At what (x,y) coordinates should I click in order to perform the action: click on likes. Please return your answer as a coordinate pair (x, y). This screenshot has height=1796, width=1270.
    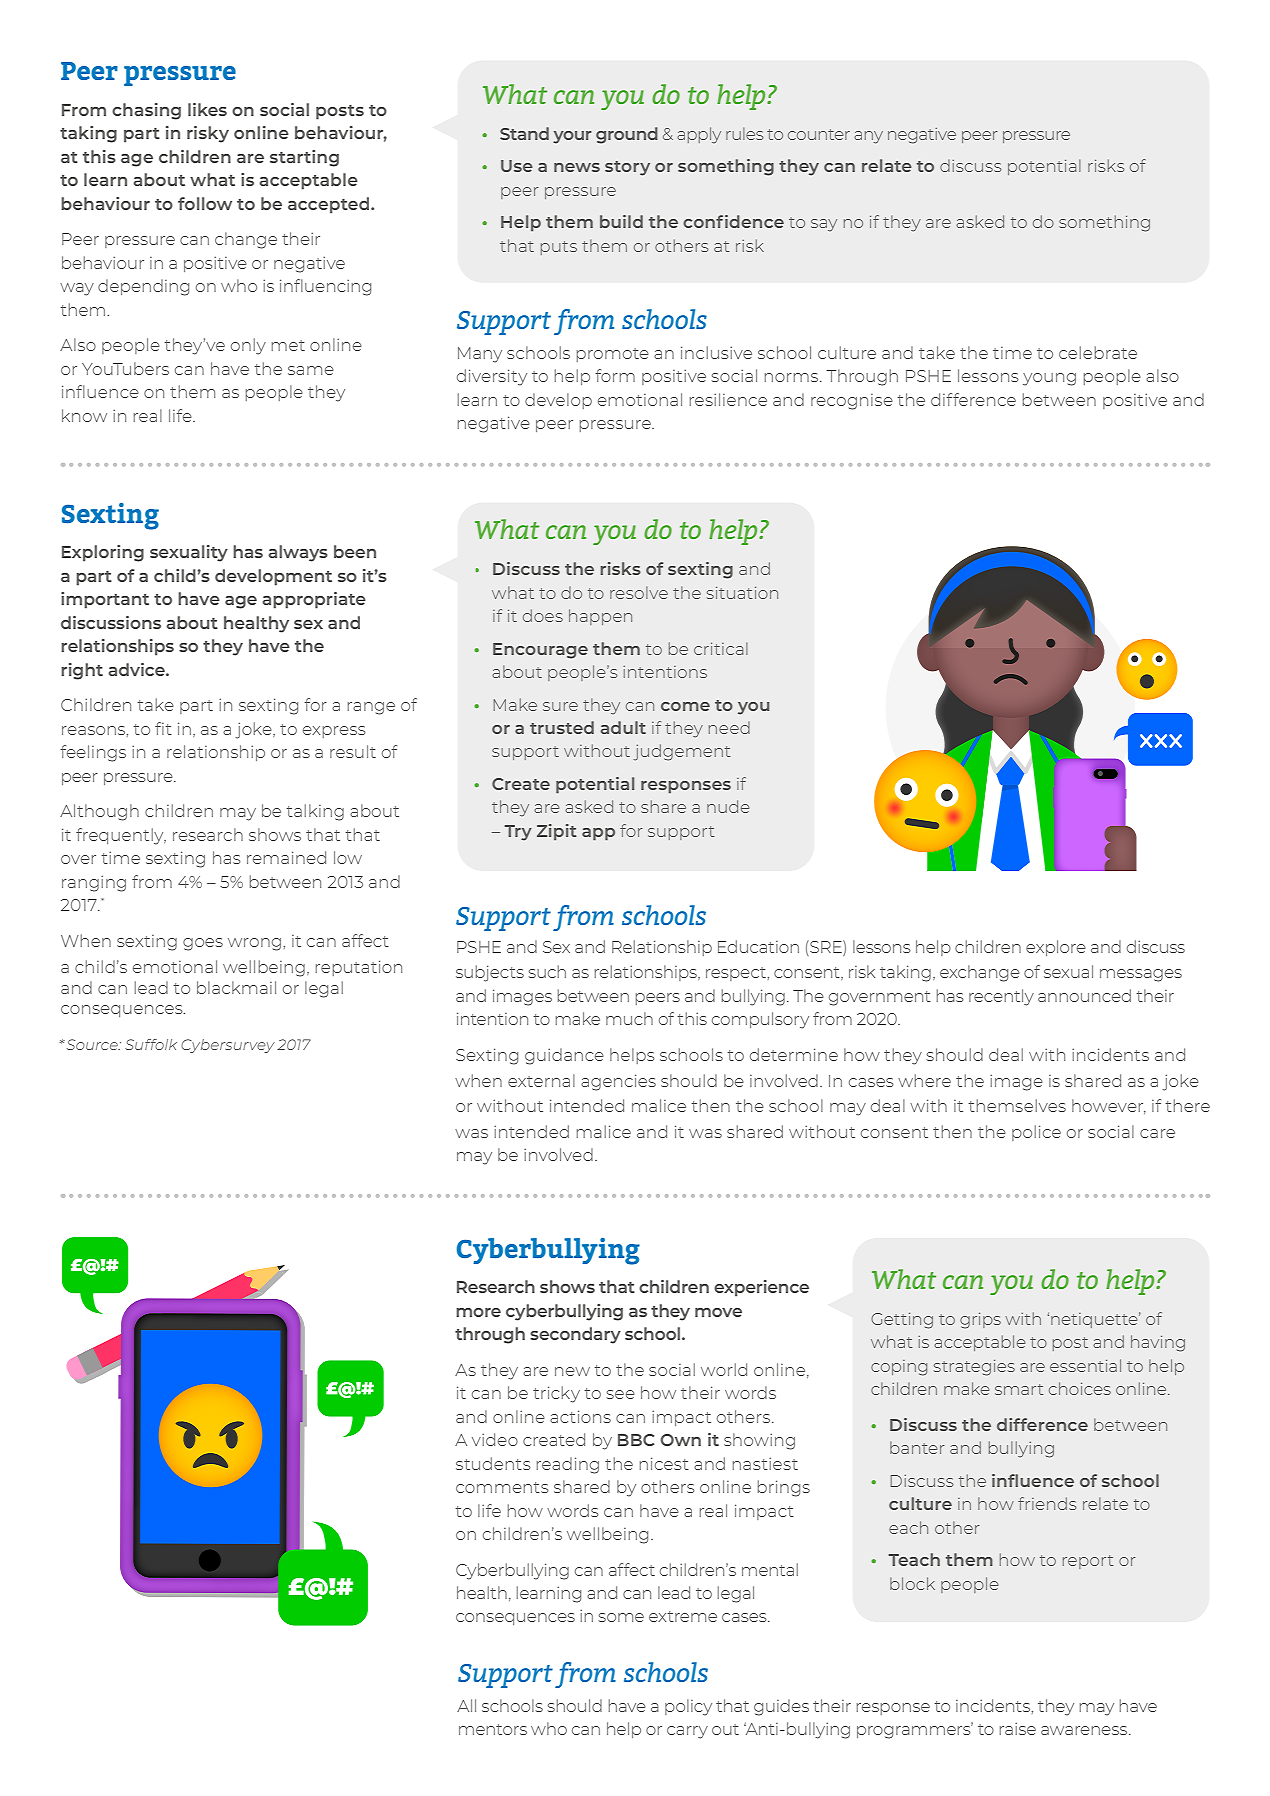
    Looking at the image, I should click on (207, 109).
